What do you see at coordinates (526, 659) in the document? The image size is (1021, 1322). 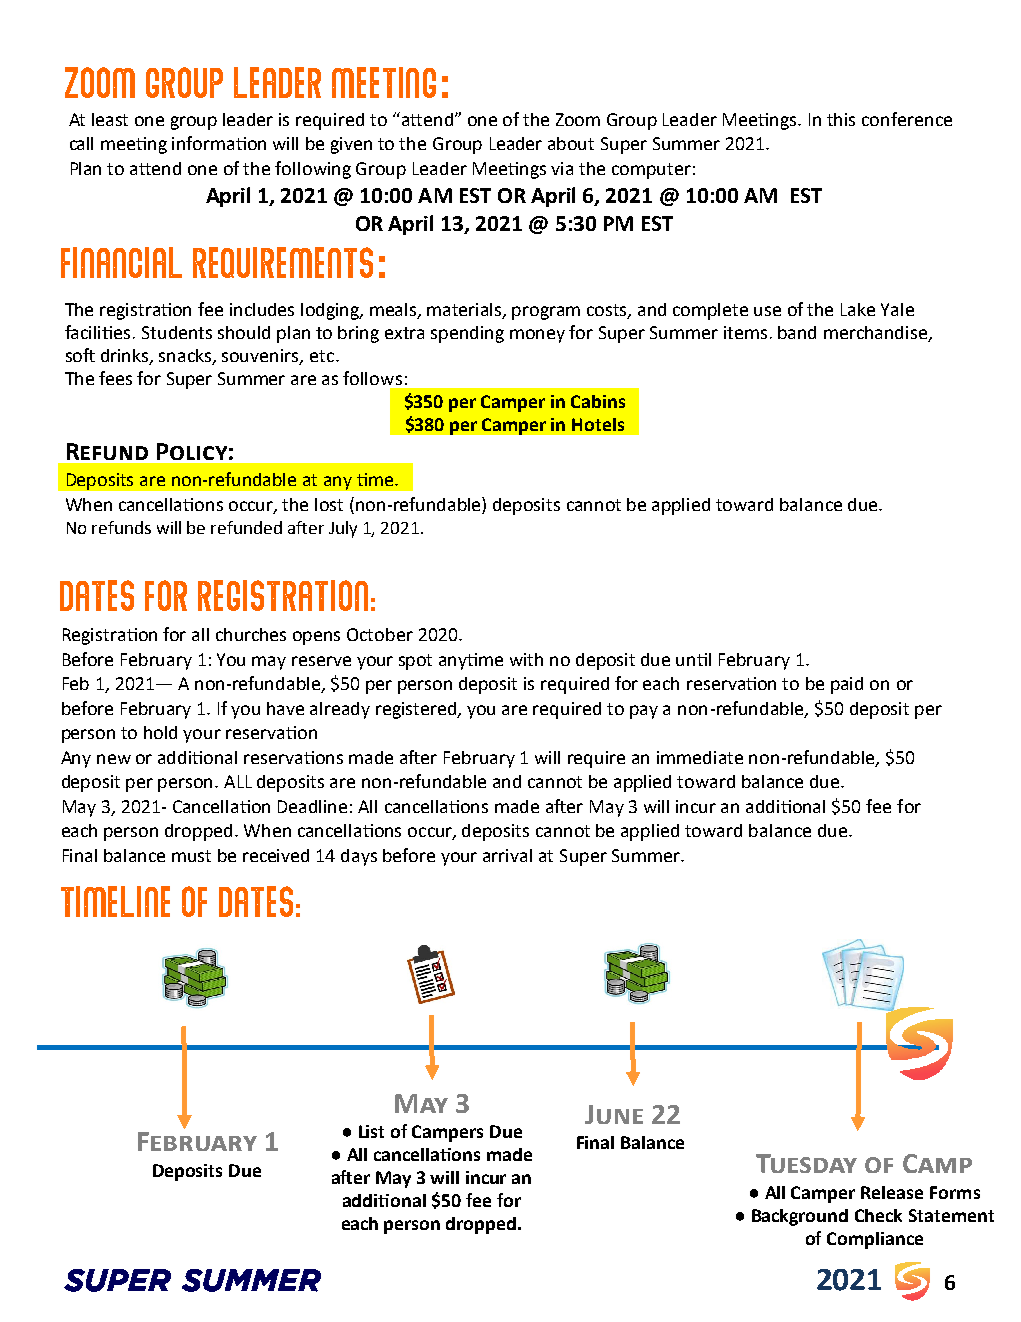 I see `with` at bounding box center [526, 659].
